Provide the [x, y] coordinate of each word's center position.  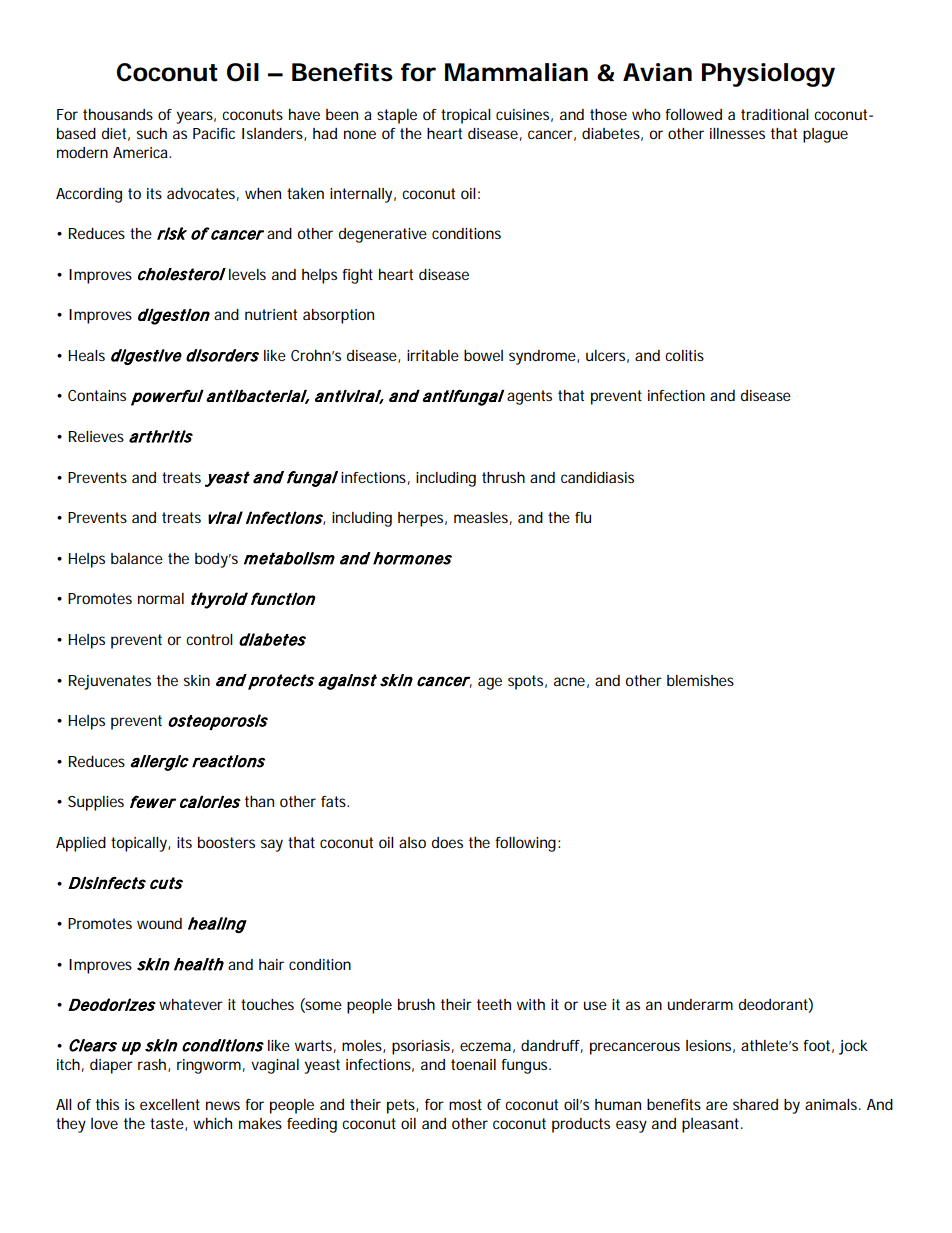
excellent [170, 1104]
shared [755, 1104]
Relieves [96, 436]
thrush [503, 477]
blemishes [700, 680]
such [152, 133]
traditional [775, 114]
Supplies [96, 803]
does [447, 842]
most [465, 1104]
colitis [684, 355]
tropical [466, 116]
